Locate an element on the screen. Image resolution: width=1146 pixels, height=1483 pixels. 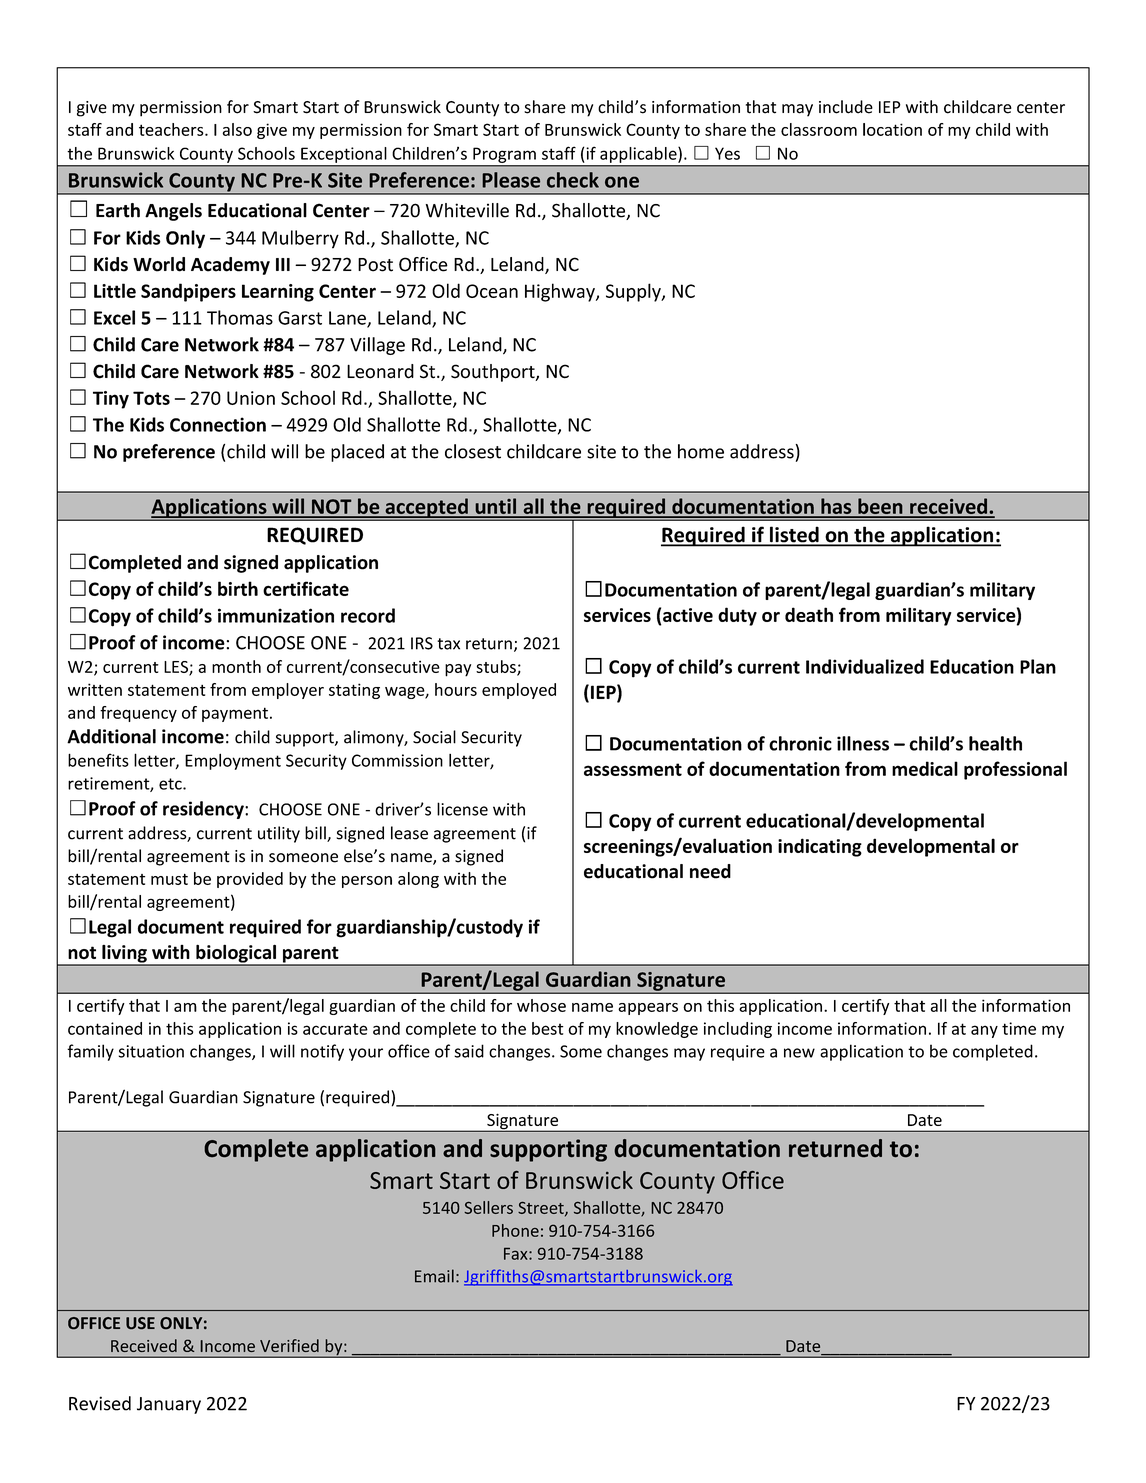
teachers is located at coordinates (172, 129).
